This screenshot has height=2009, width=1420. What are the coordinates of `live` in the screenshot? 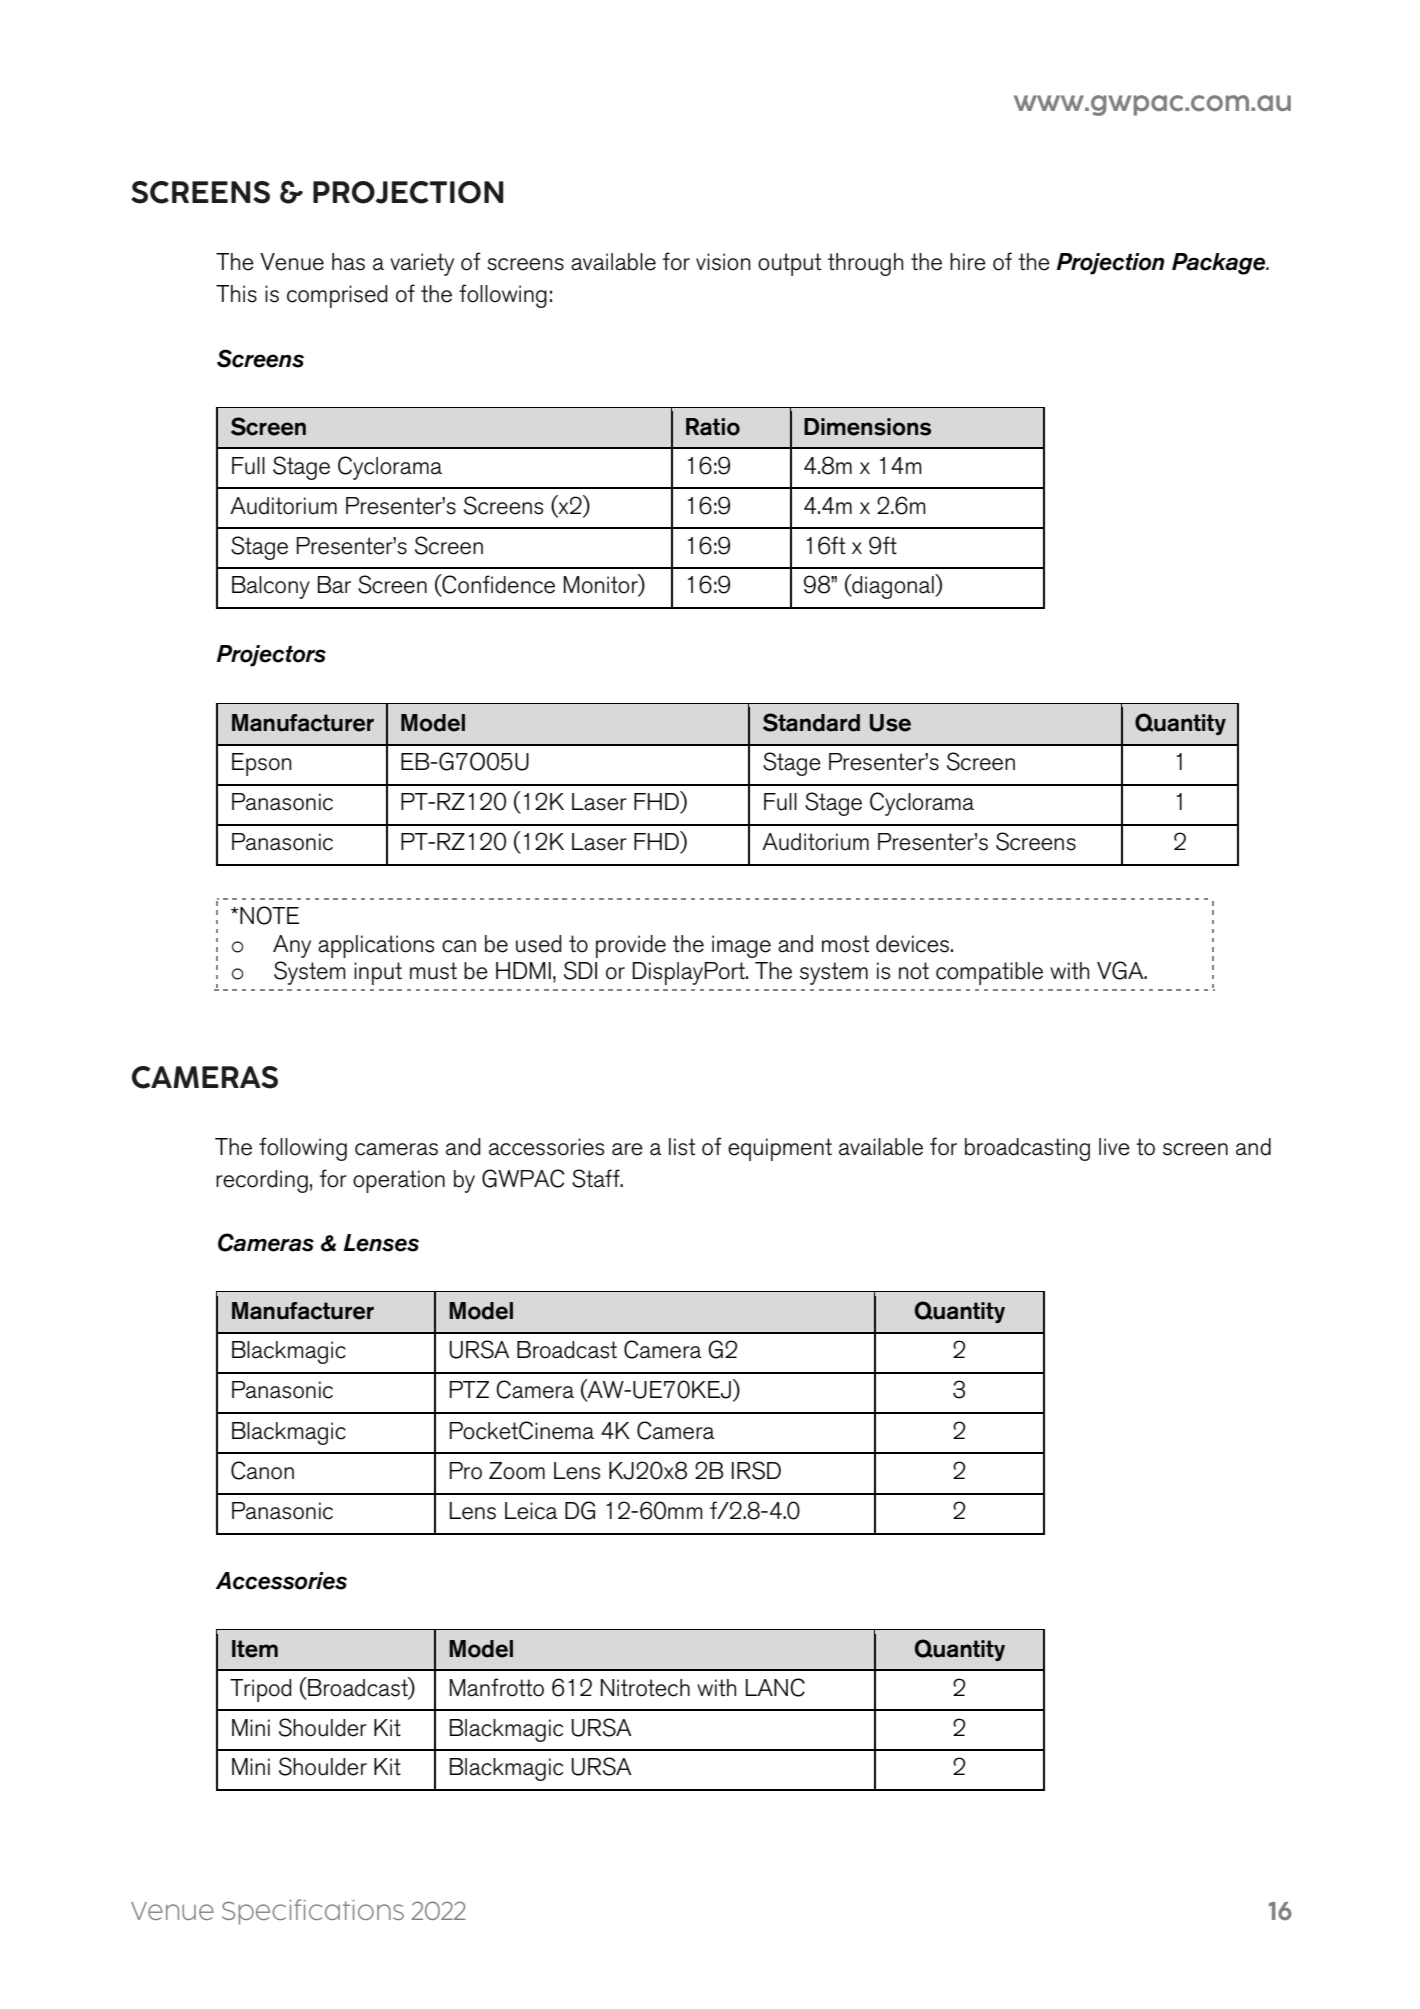 It's located at (1114, 1147).
